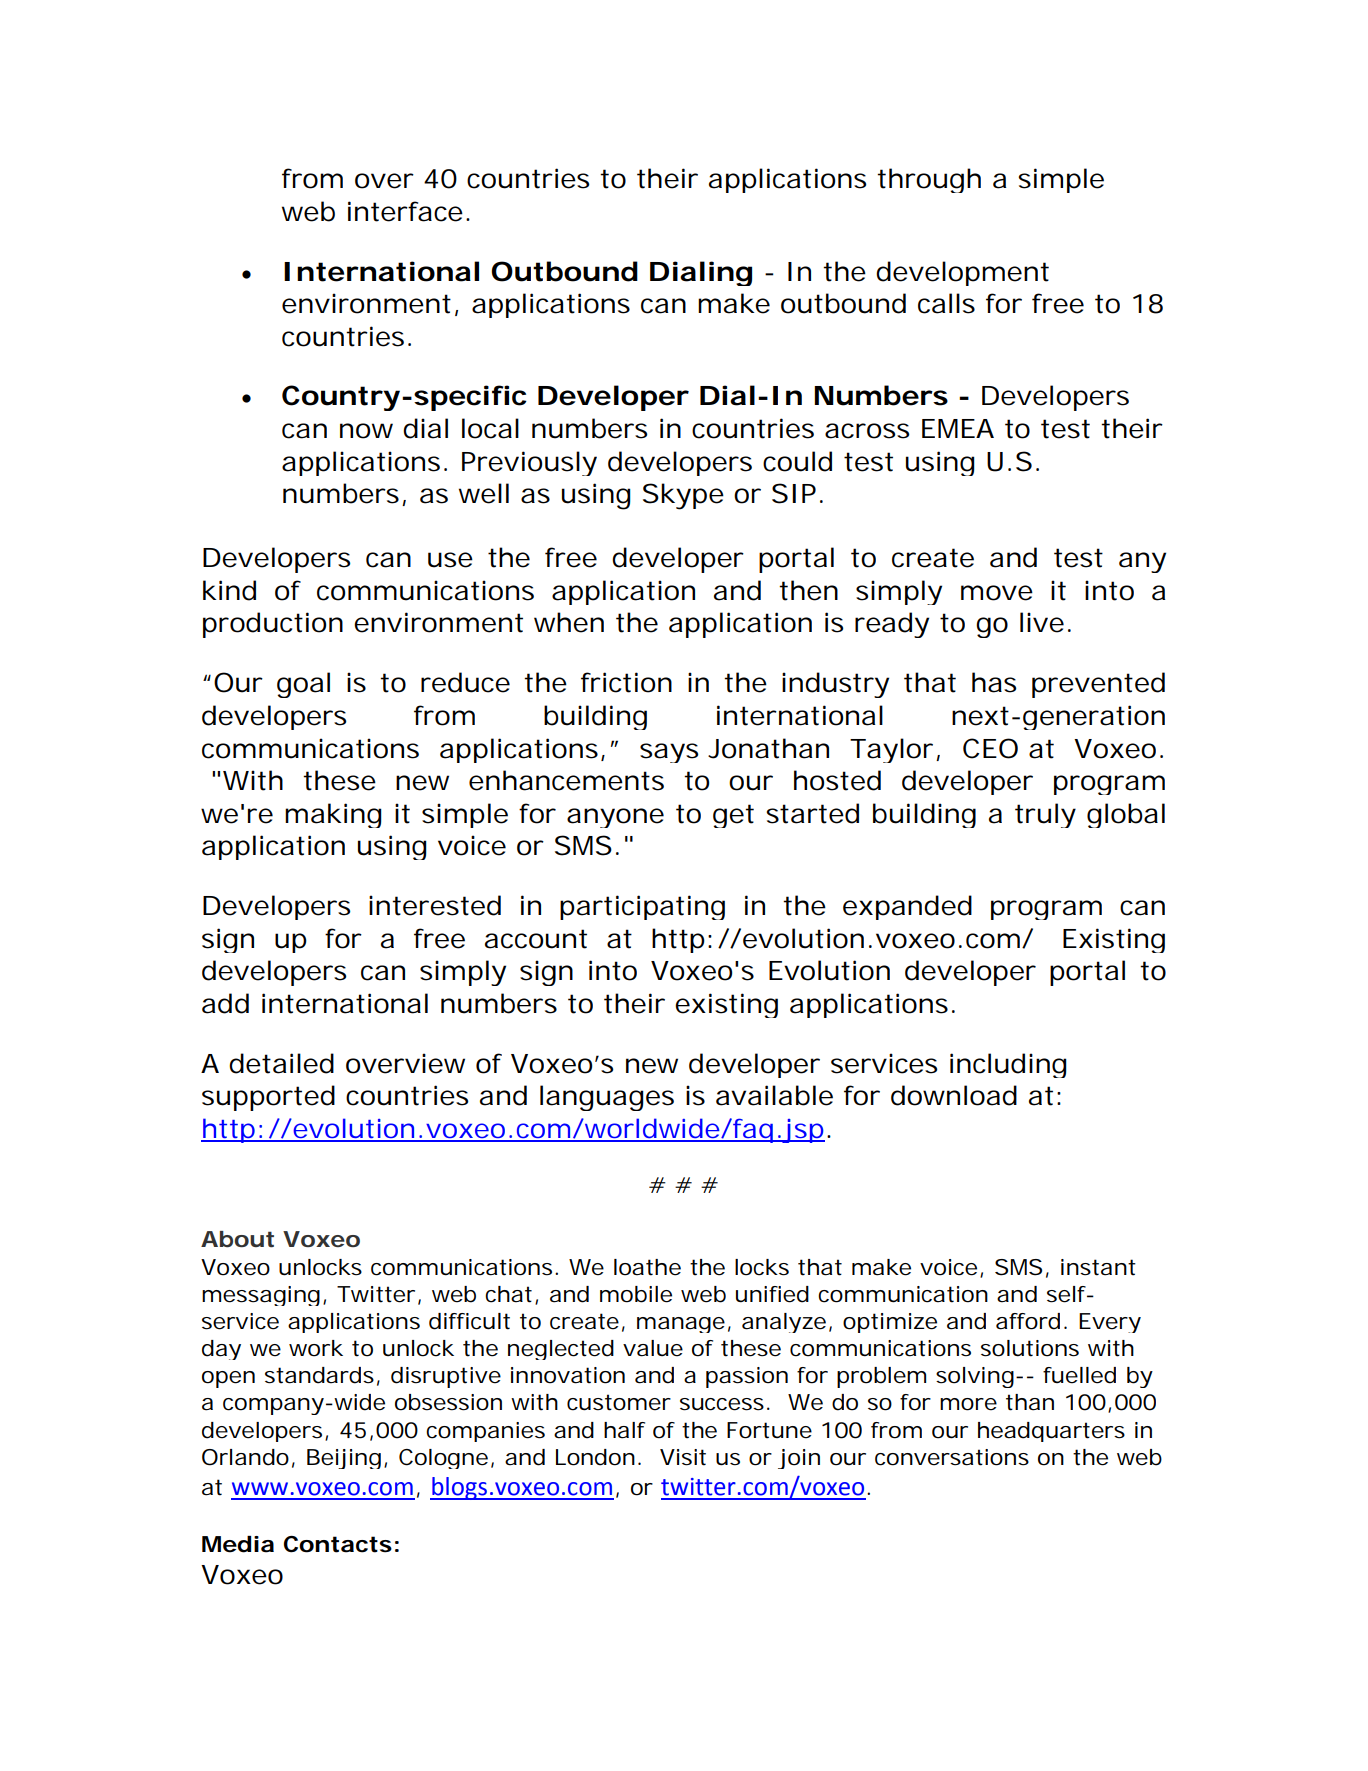 This image has height=1771, width=1368. Describe the element at coordinates (952, 1457) in the image. I see `conversations` at that location.
